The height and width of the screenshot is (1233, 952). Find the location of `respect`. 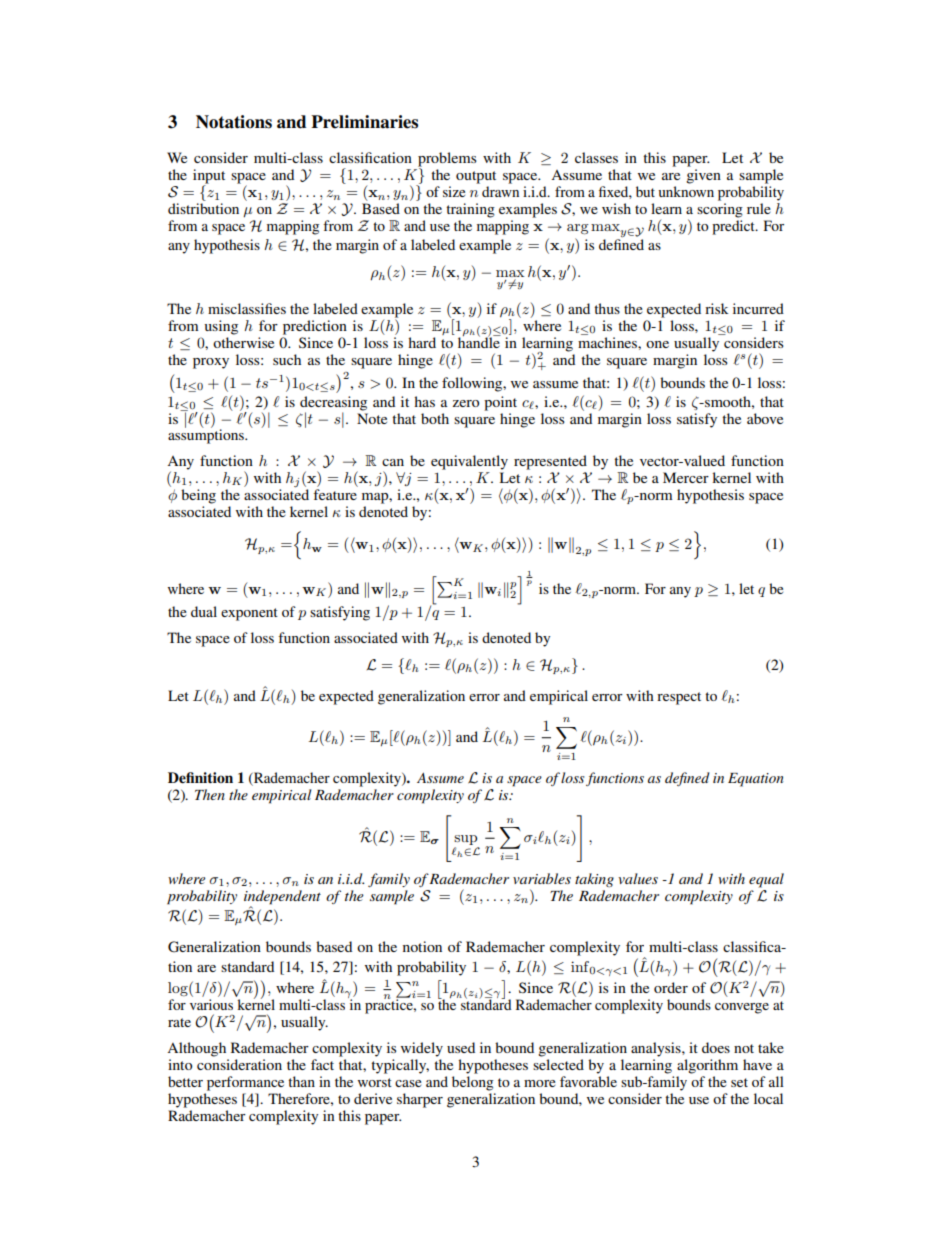

respect is located at coordinates (679, 698).
